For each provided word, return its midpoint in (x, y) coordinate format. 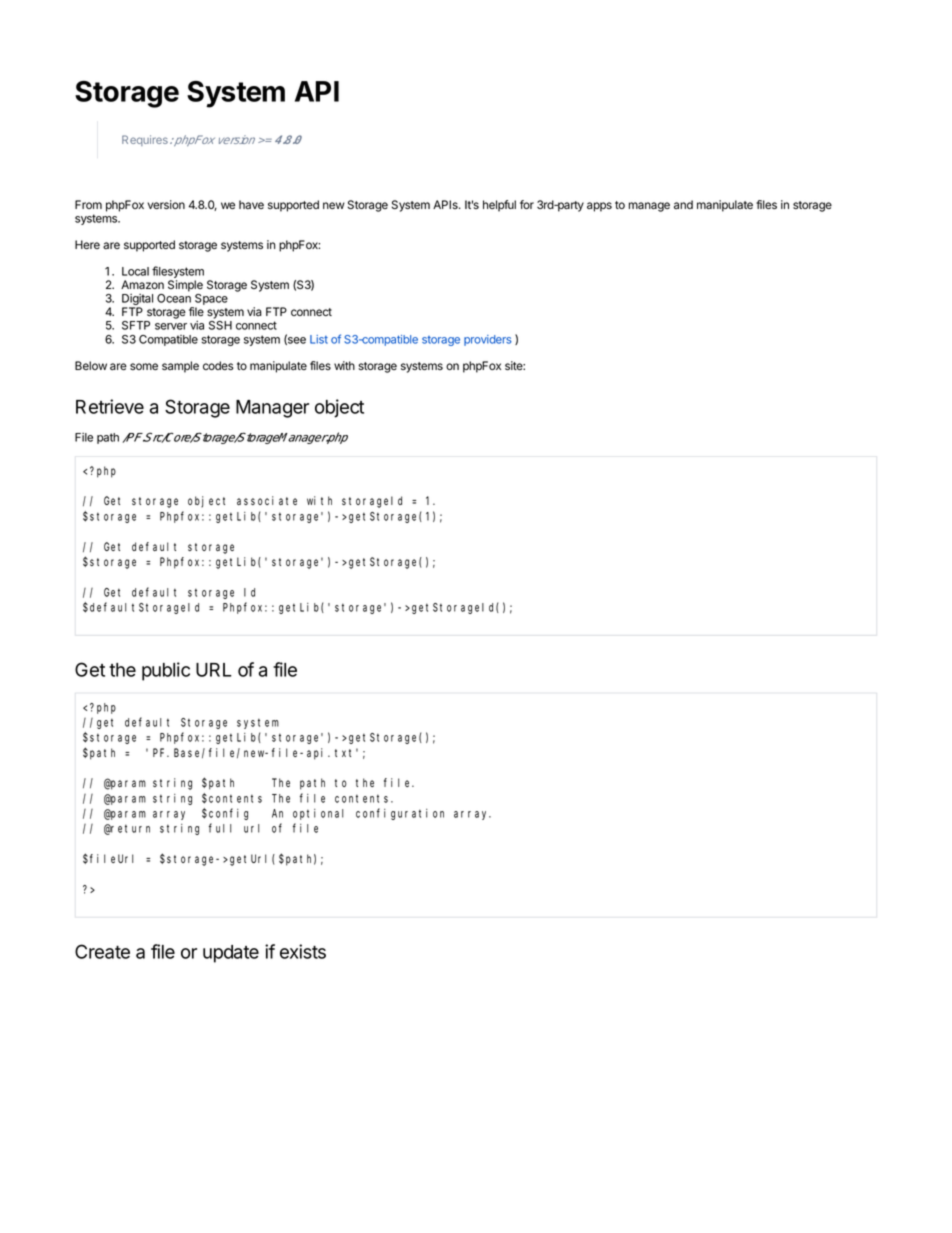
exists (303, 951)
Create (102, 951)
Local (135, 271)
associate (267, 500)
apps (599, 207)
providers (488, 340)
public (166, 671)
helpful (499, 206)
